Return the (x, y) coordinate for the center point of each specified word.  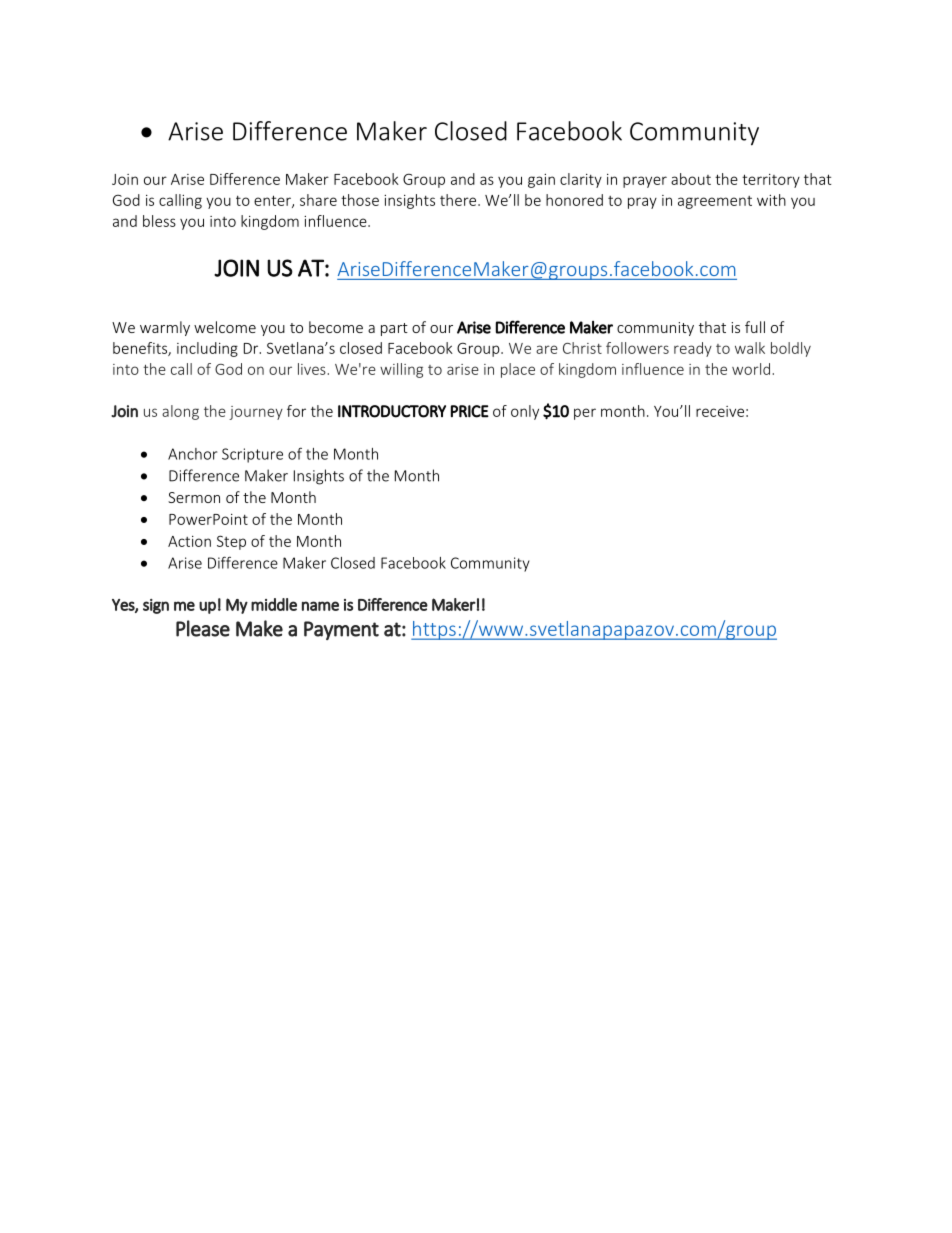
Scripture (252, 455)
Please (203, 628)
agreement (715, 202)
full (755, 327)
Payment (341, 630)
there (459, 200)
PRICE (470, 411)
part (394, 329)
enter (273, 201)
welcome (225, 327)
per (585, 414)
